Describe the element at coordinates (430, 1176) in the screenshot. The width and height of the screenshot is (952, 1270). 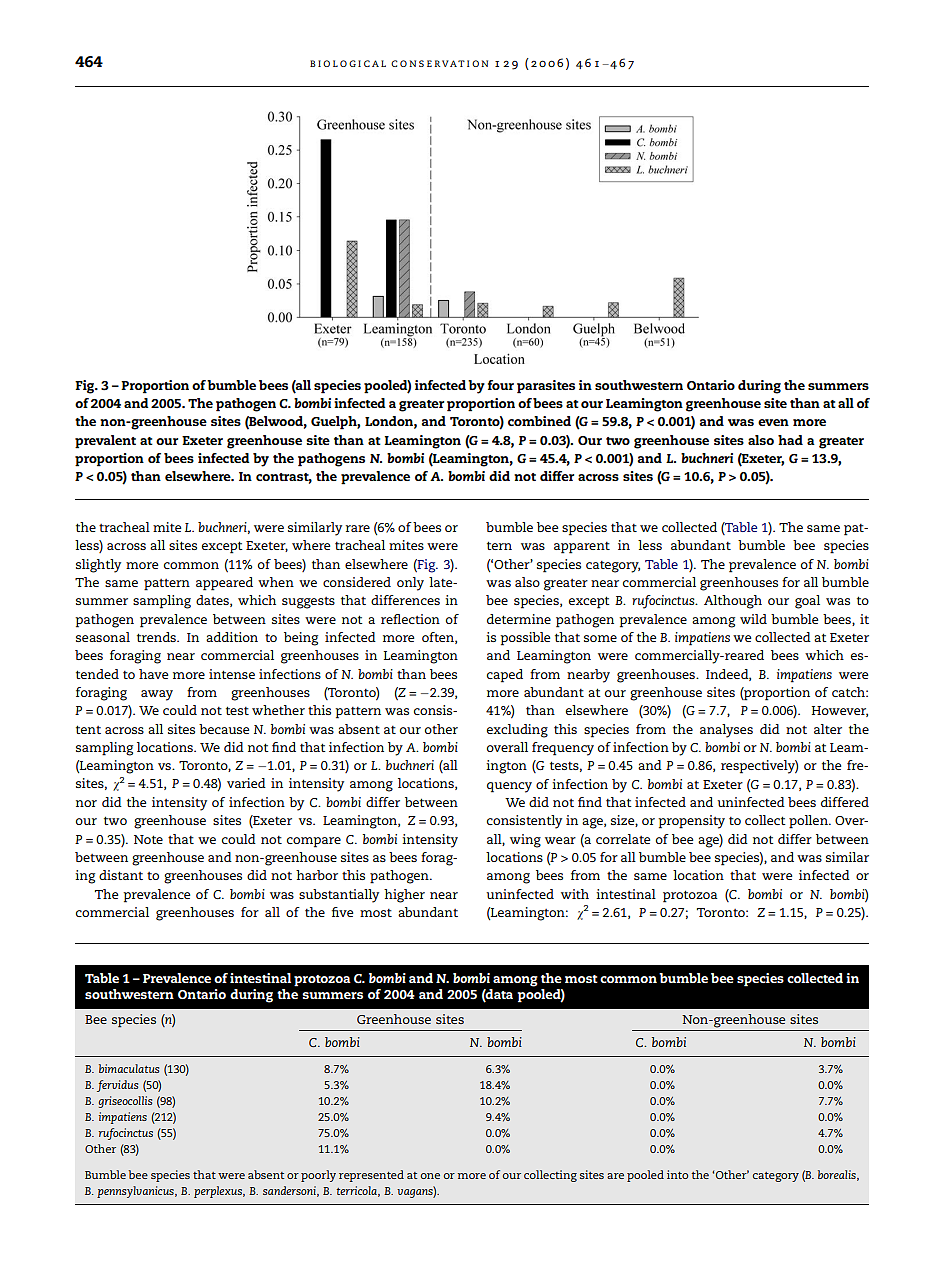
I see `one` at that location.
